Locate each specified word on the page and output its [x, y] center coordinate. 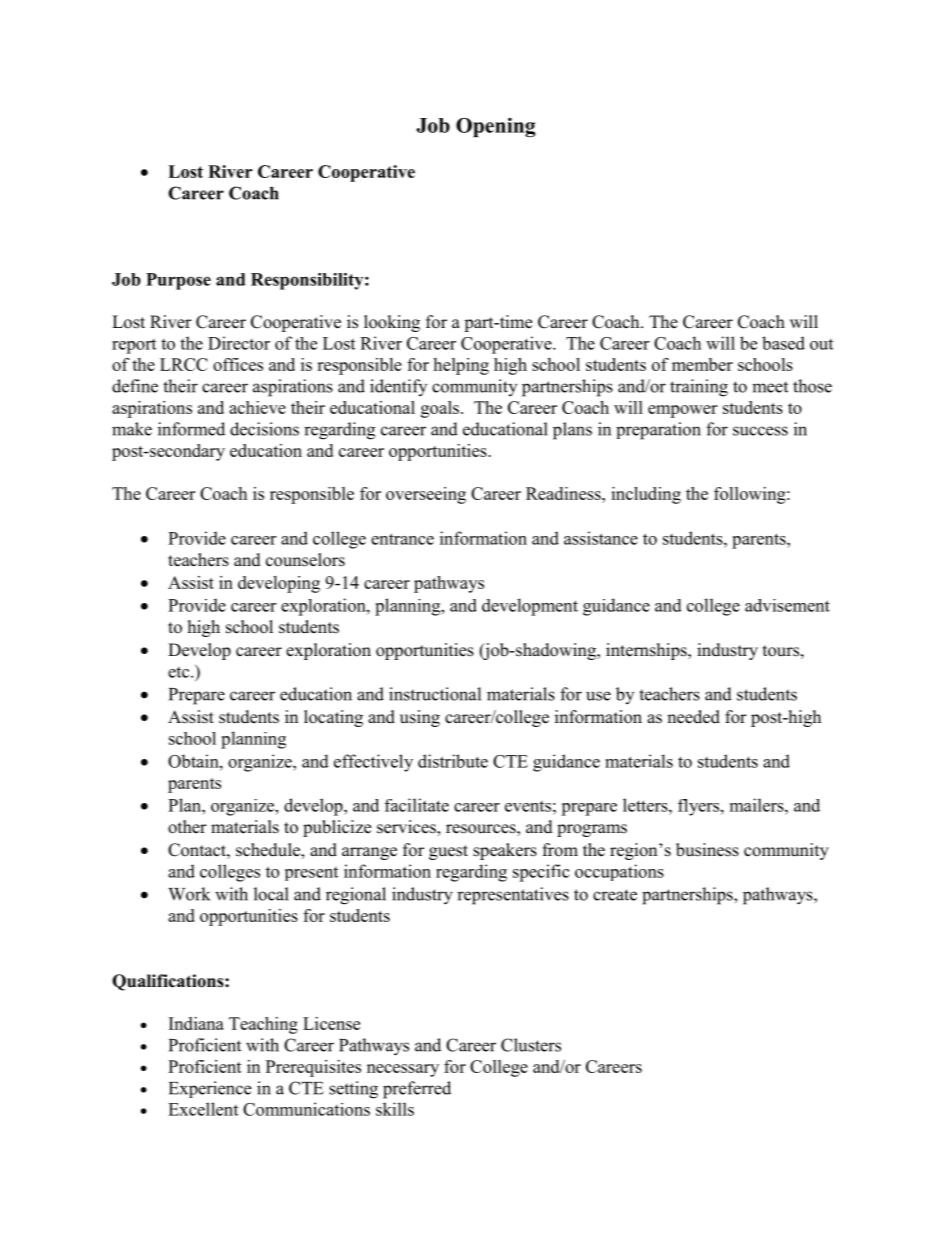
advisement [787, 605]
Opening [495, 127]
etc [180, 672]
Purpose [178, 281]
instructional [435, 694]
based [783, 343]
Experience [210, 1089]
